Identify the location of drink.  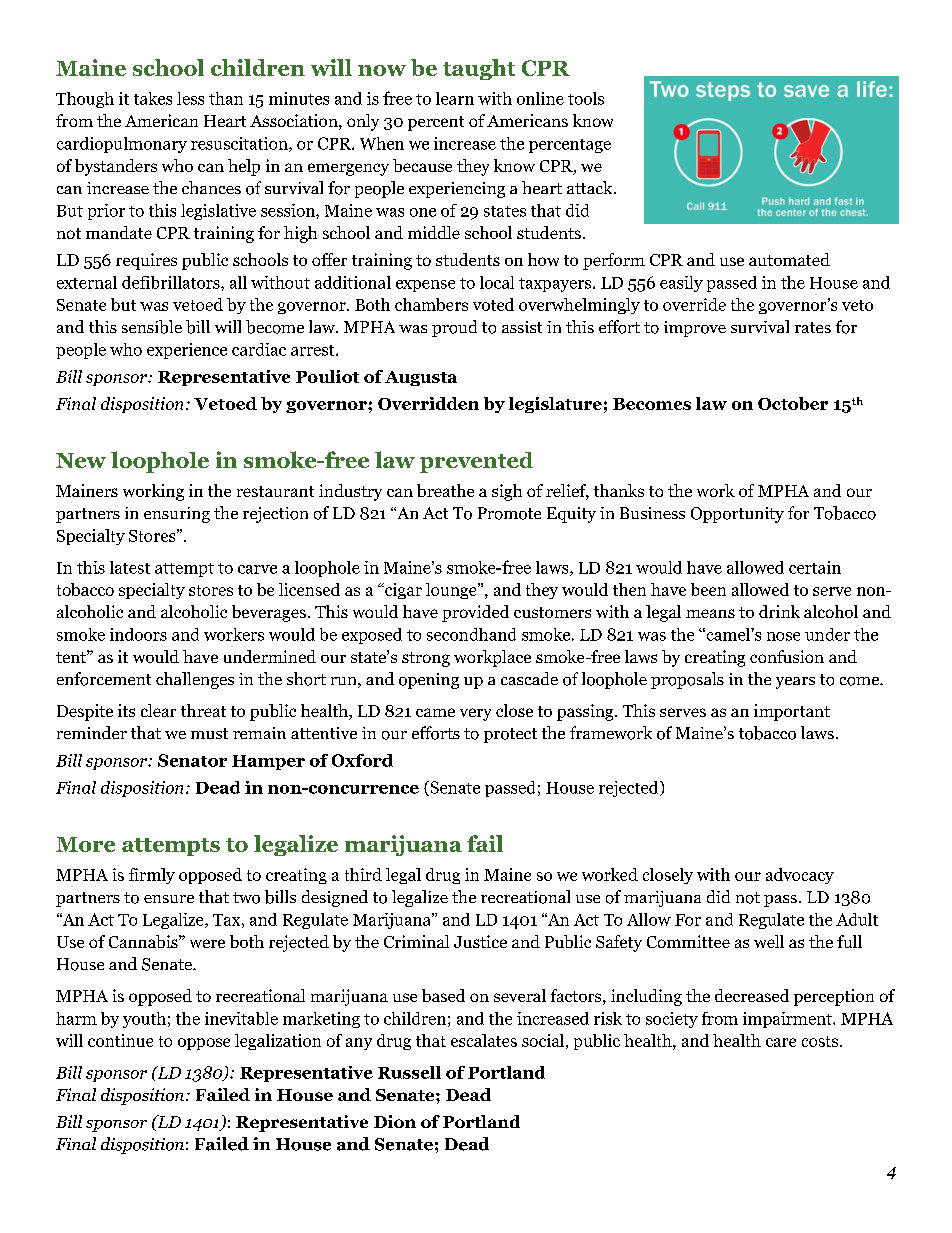
(779, 611).
